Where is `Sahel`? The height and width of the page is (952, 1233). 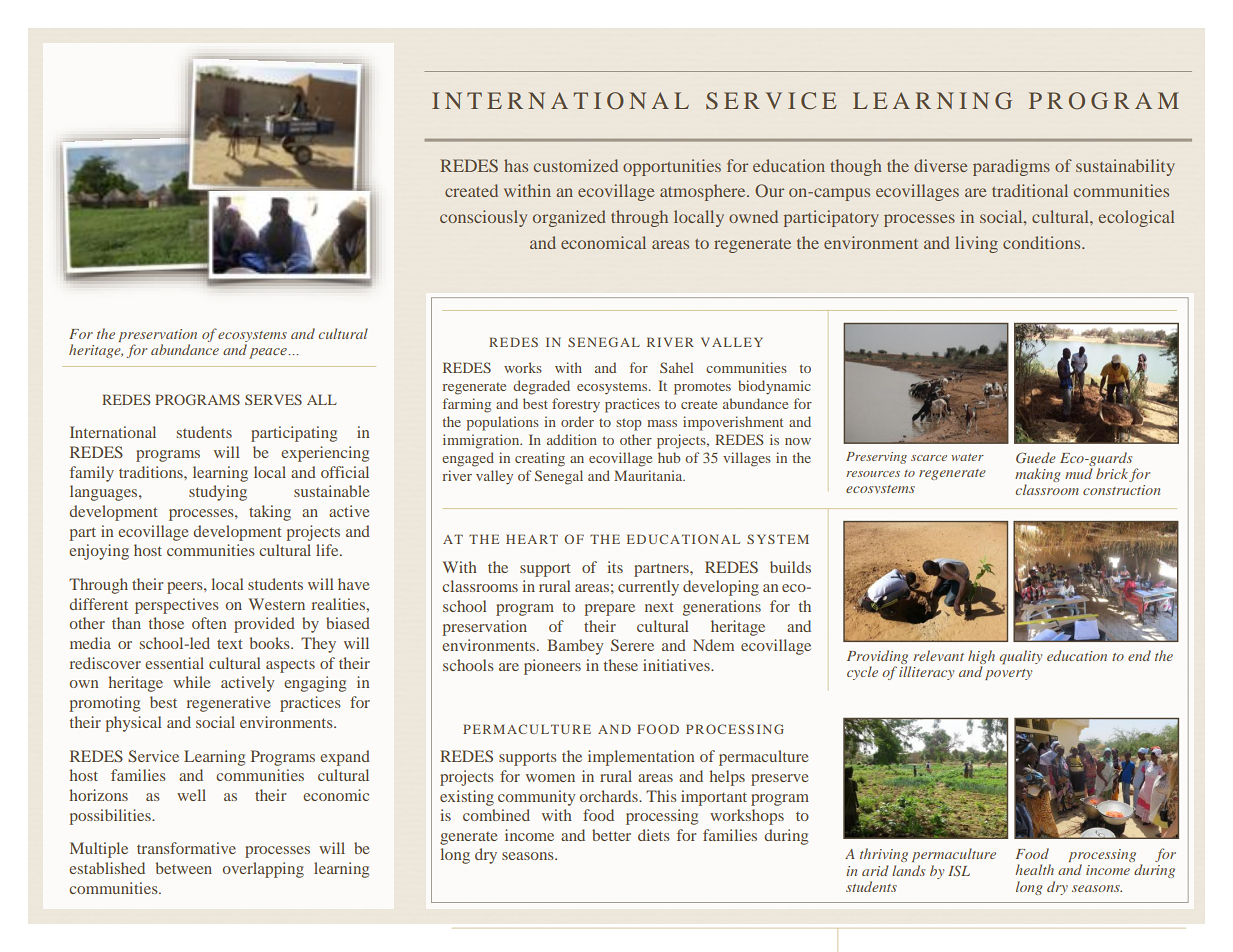
Sahel is located at coordinates (676, 367).
